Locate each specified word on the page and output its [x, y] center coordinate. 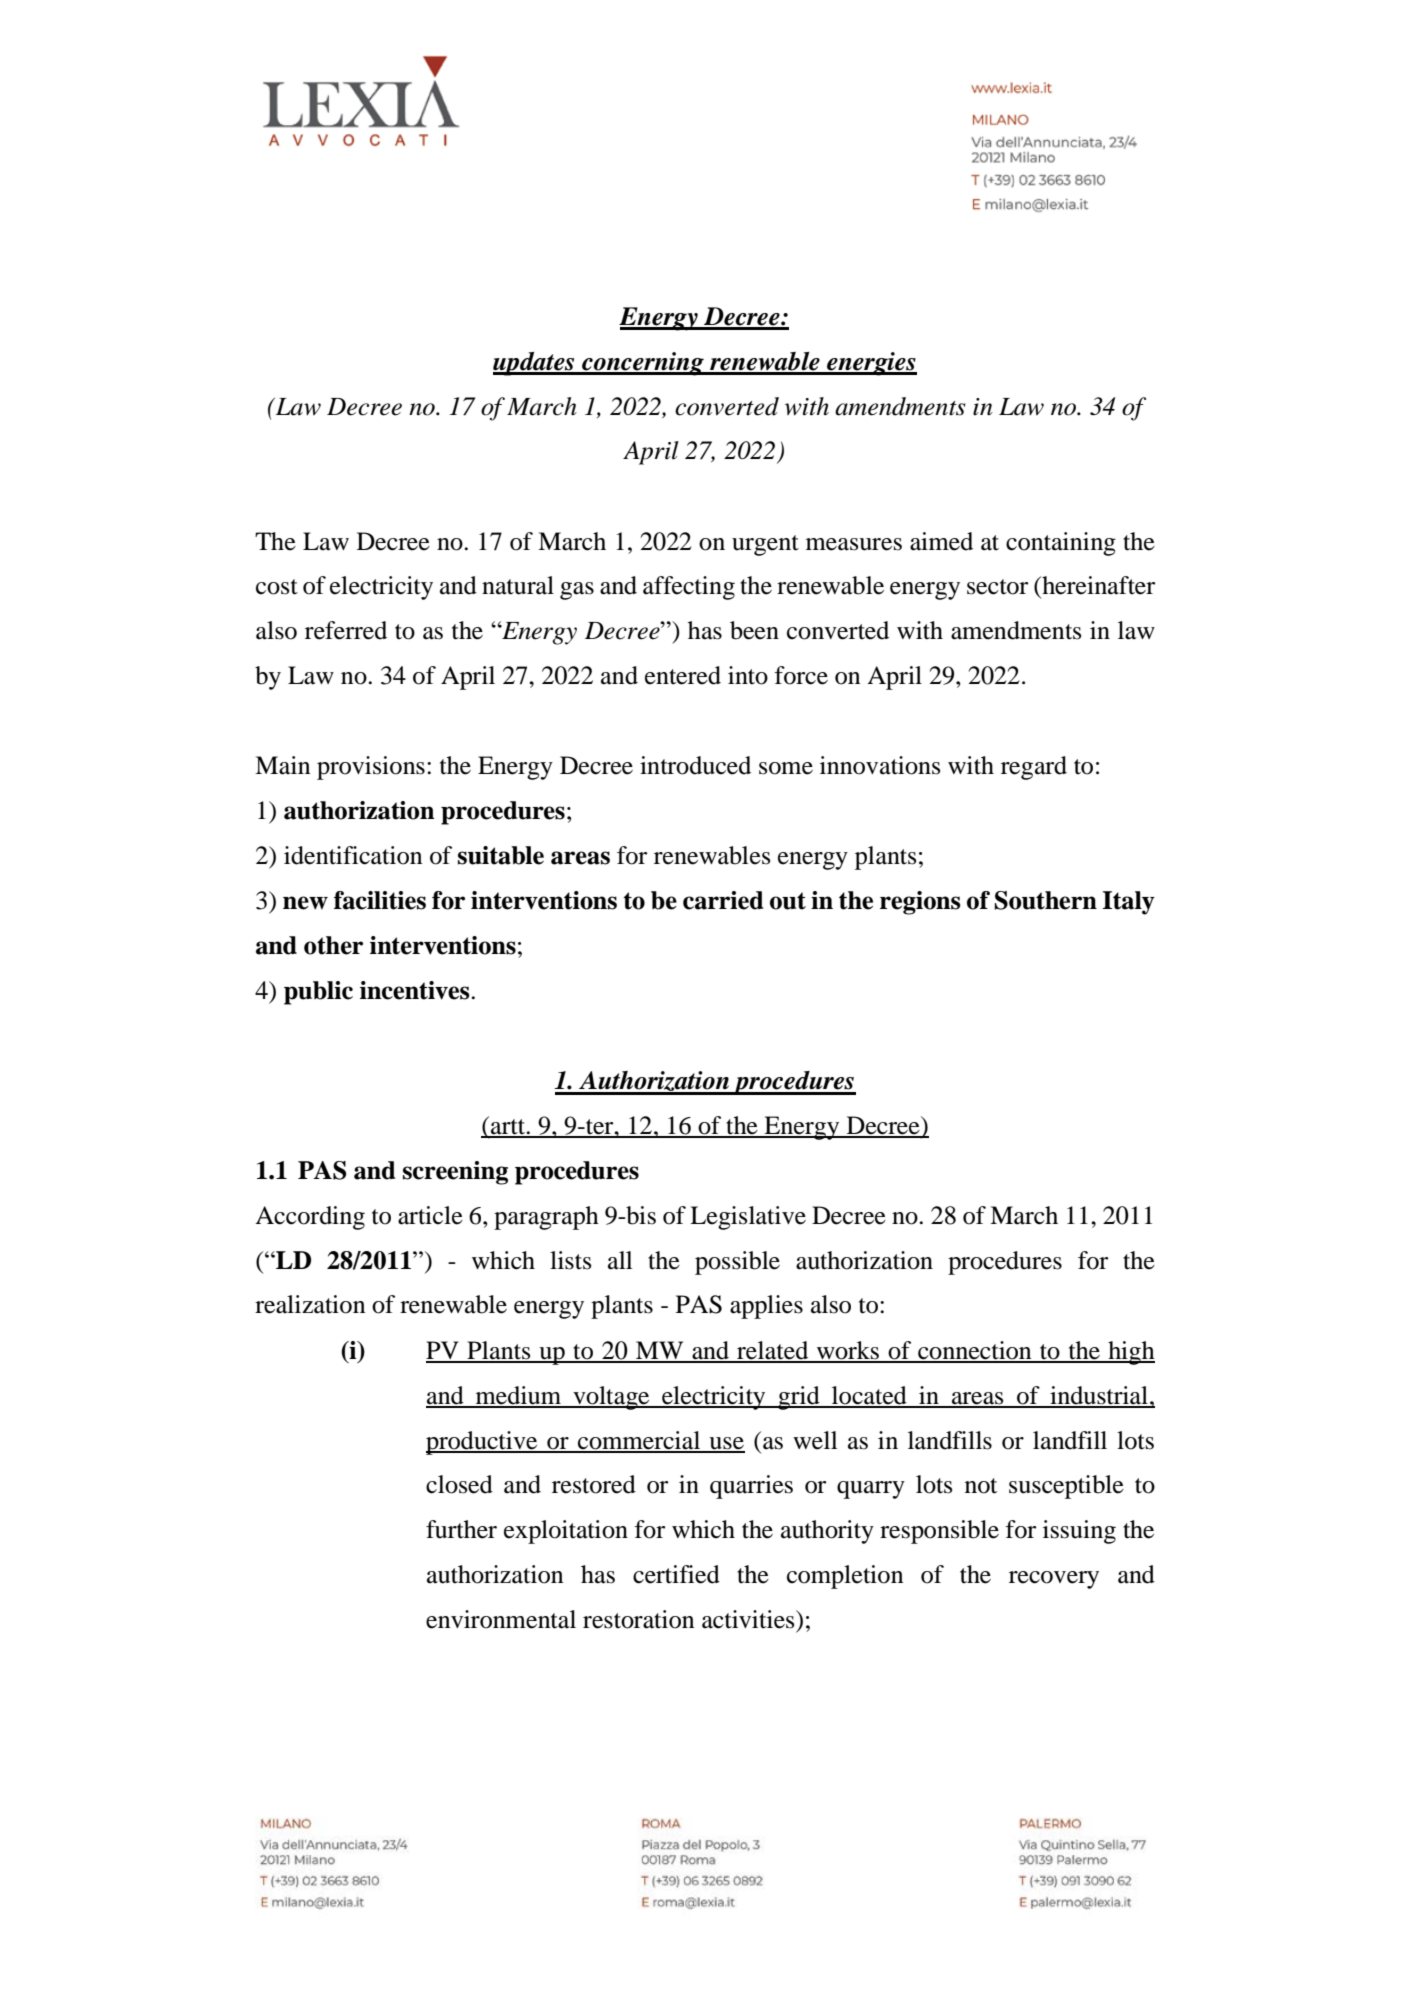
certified [676, 1574]
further [461, 1529]
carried [723, 900]
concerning [643, 364]
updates [535, 364]
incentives [416, 990]
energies [871, 364]
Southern [1045, 900]
